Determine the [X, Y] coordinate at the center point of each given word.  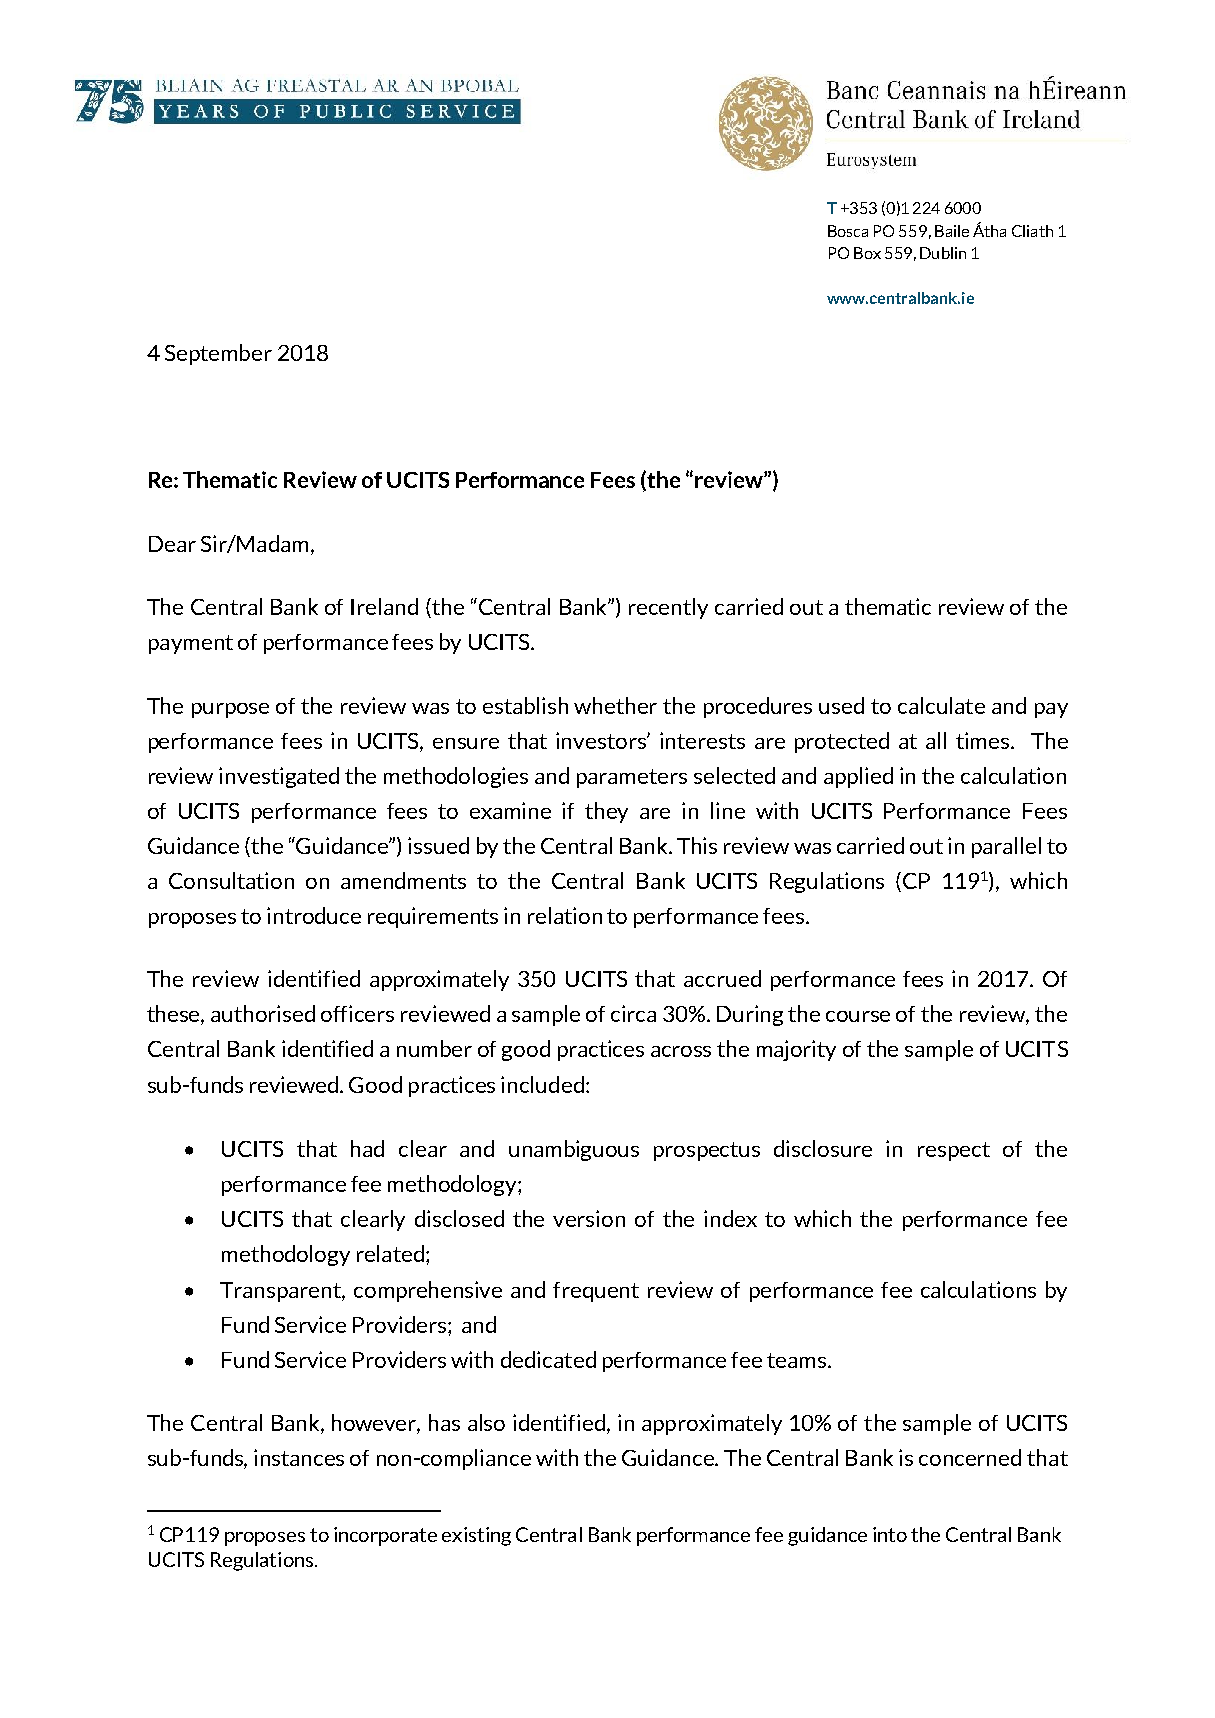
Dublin [943, 253]
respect [954, 1151]
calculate [941, 705]
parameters [632, 778]
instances [299, 1457]
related [390, 1253]
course [858, 1016]
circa [633, 1013]
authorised [263, 1013]
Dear [172, 544]
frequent [596, 1292]
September [218, 354]
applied [858, 777]
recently [668, 608]
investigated [279, 777]
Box [867, 253]
